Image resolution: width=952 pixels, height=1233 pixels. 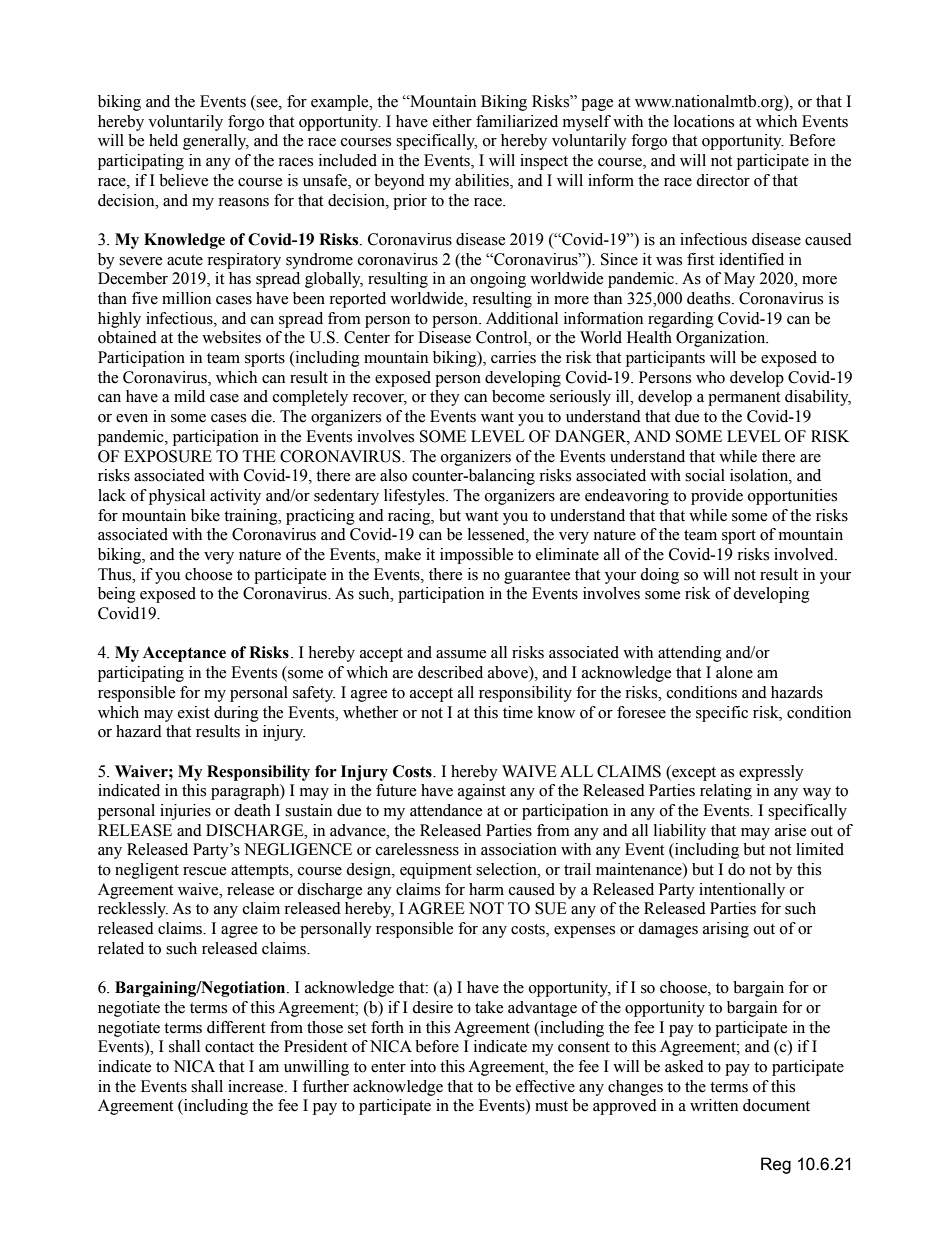 I want to click on Additional, so click(x=522, y=318).
